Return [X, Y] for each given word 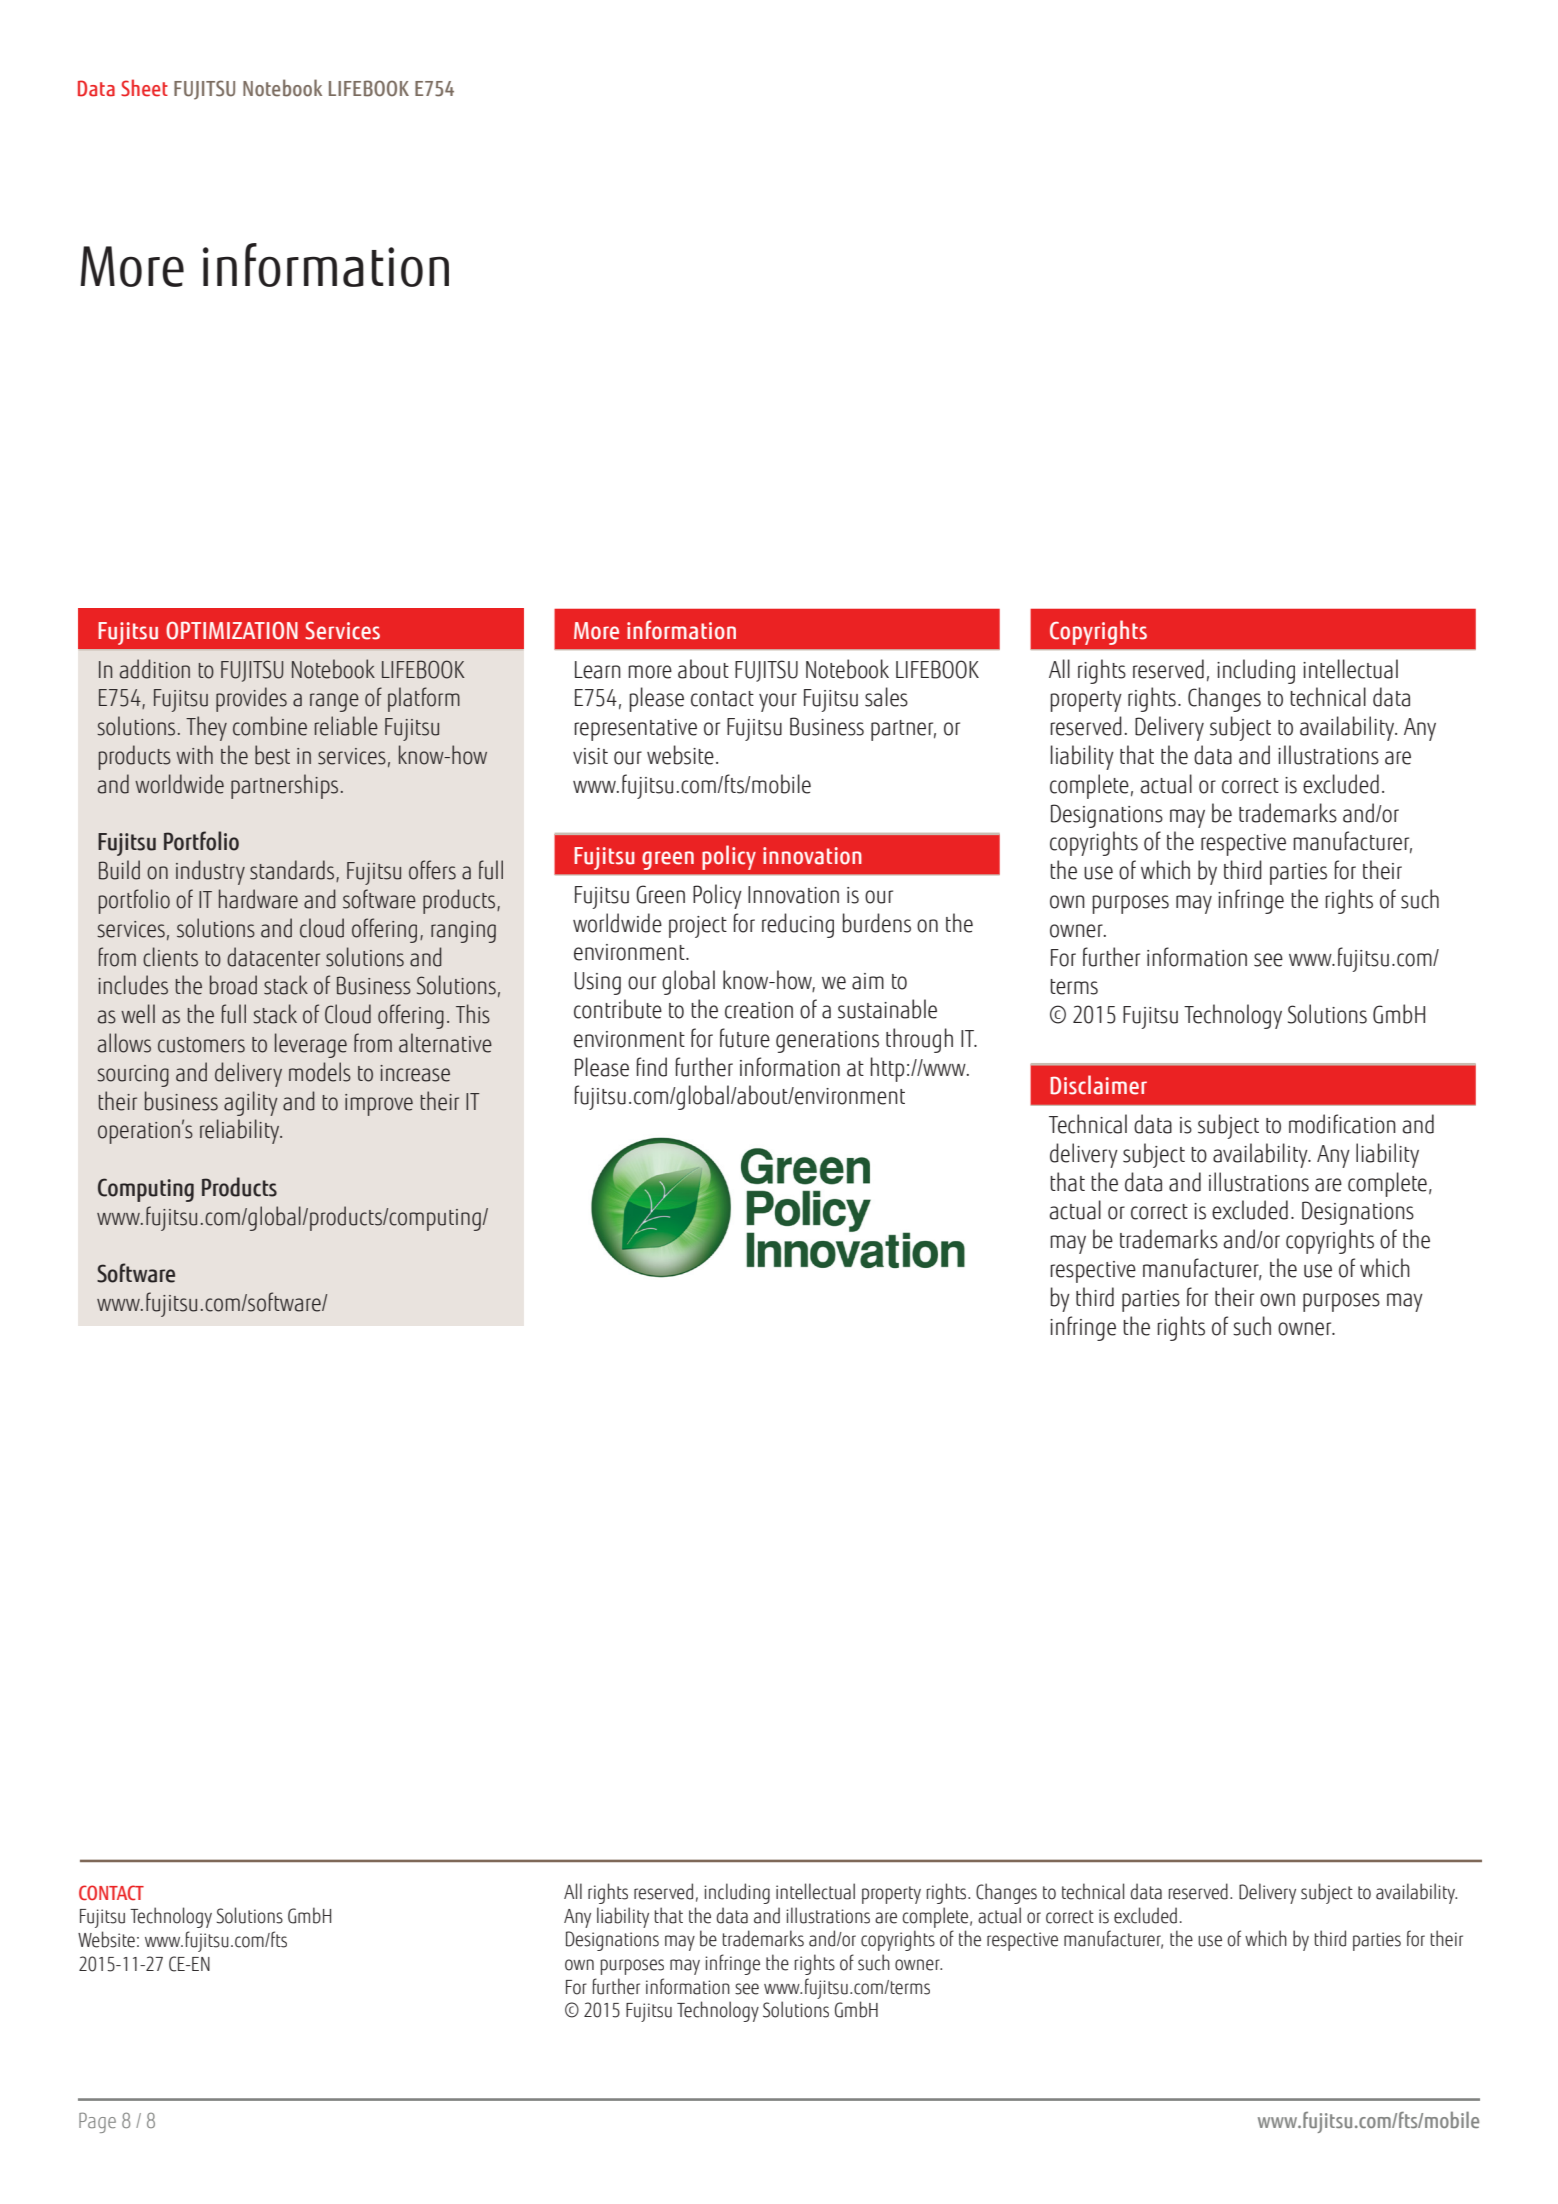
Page [97, 2122]
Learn [598, 670]
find [652, 1067]
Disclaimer [1098, 1085]
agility [251, 1103]
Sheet [144, 88]
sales [886, 697]
